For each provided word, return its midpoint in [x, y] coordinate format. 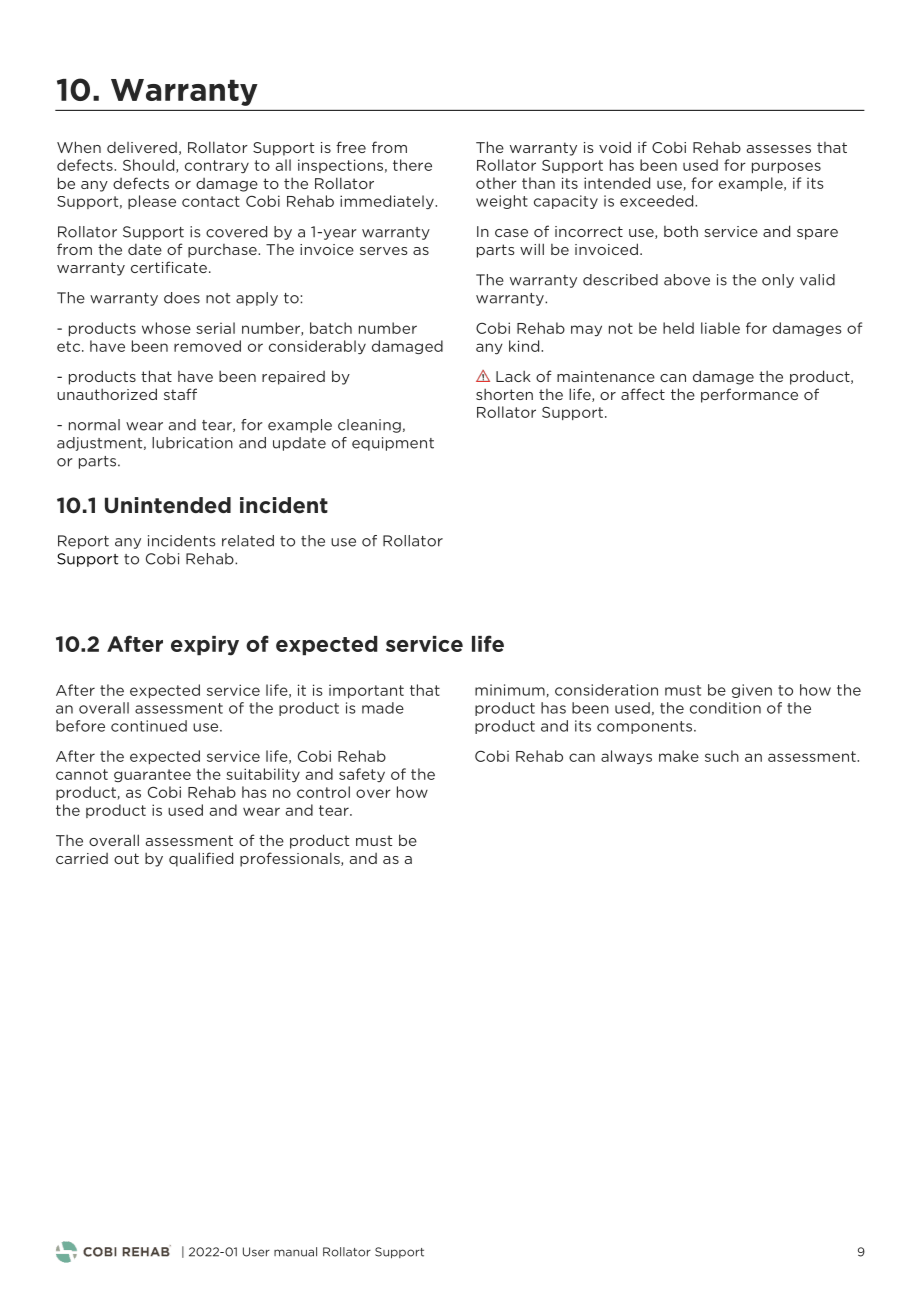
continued [149, 726]
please [152, 202]
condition [725, 708]
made [383, 708]
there [412, 165]
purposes [786, 167]
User [256, 1252]
